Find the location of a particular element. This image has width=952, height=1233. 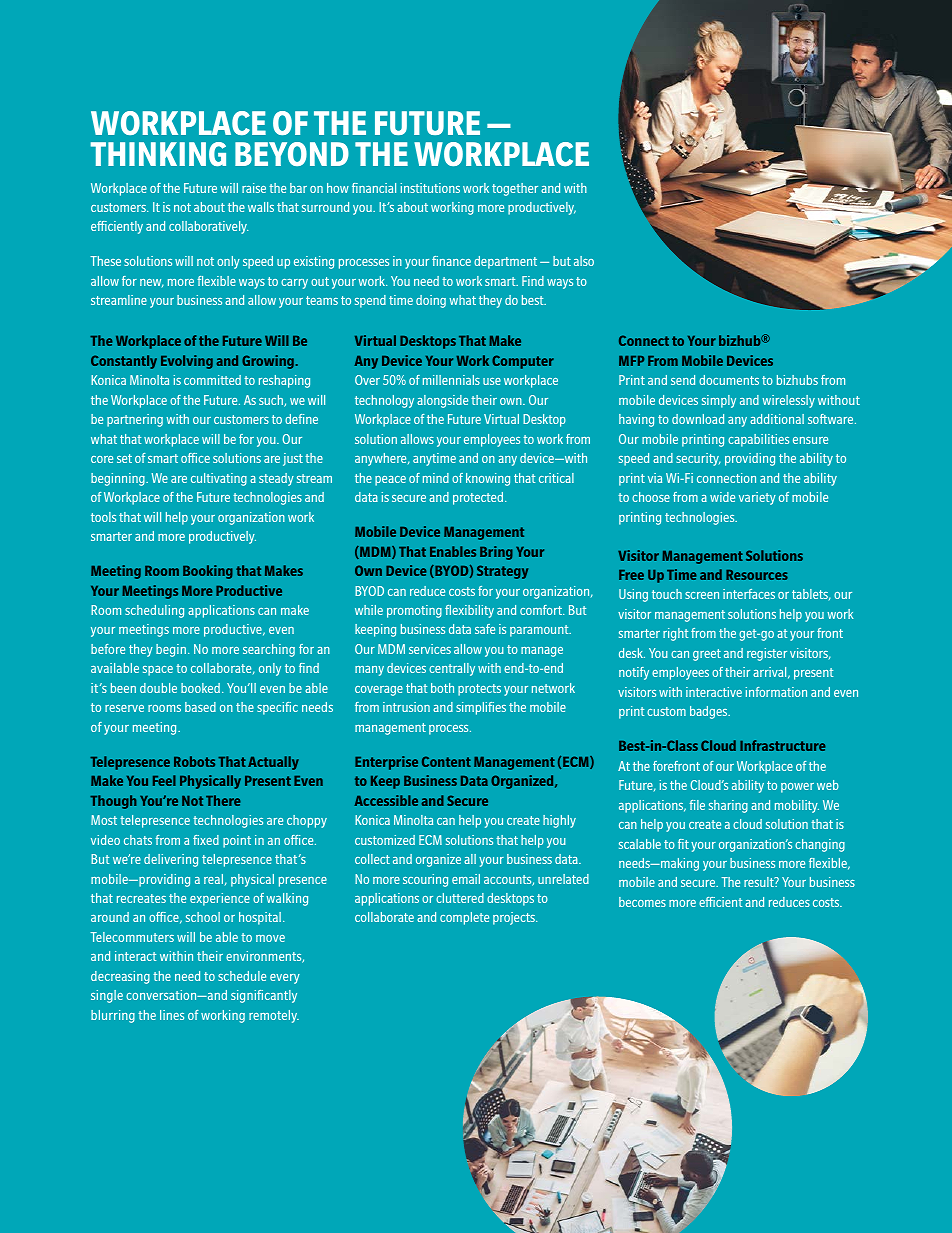

fixed is located at coordinates (206, 840).
